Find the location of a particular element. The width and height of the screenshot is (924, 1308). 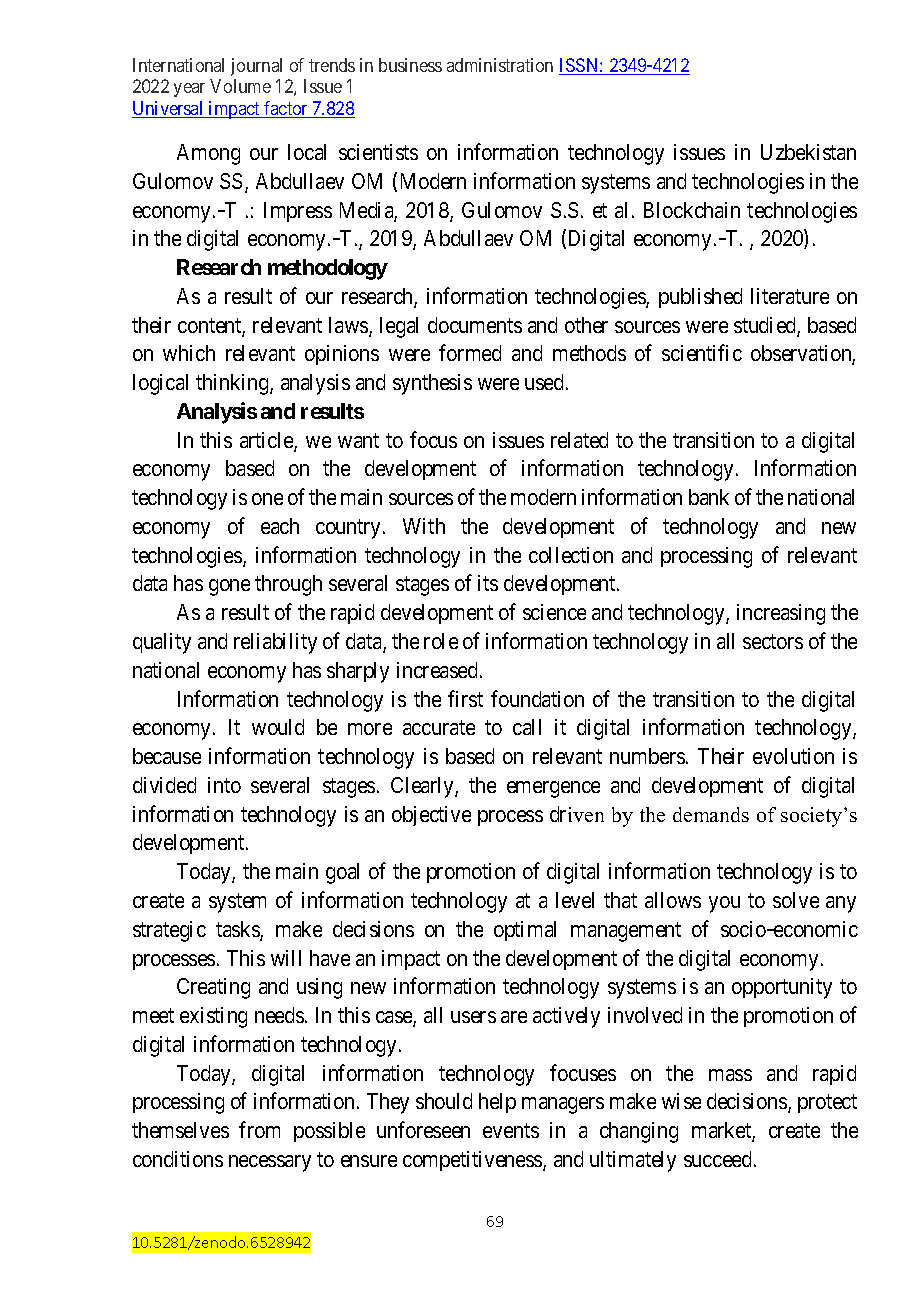

call is located at coordinates (527, 727).
